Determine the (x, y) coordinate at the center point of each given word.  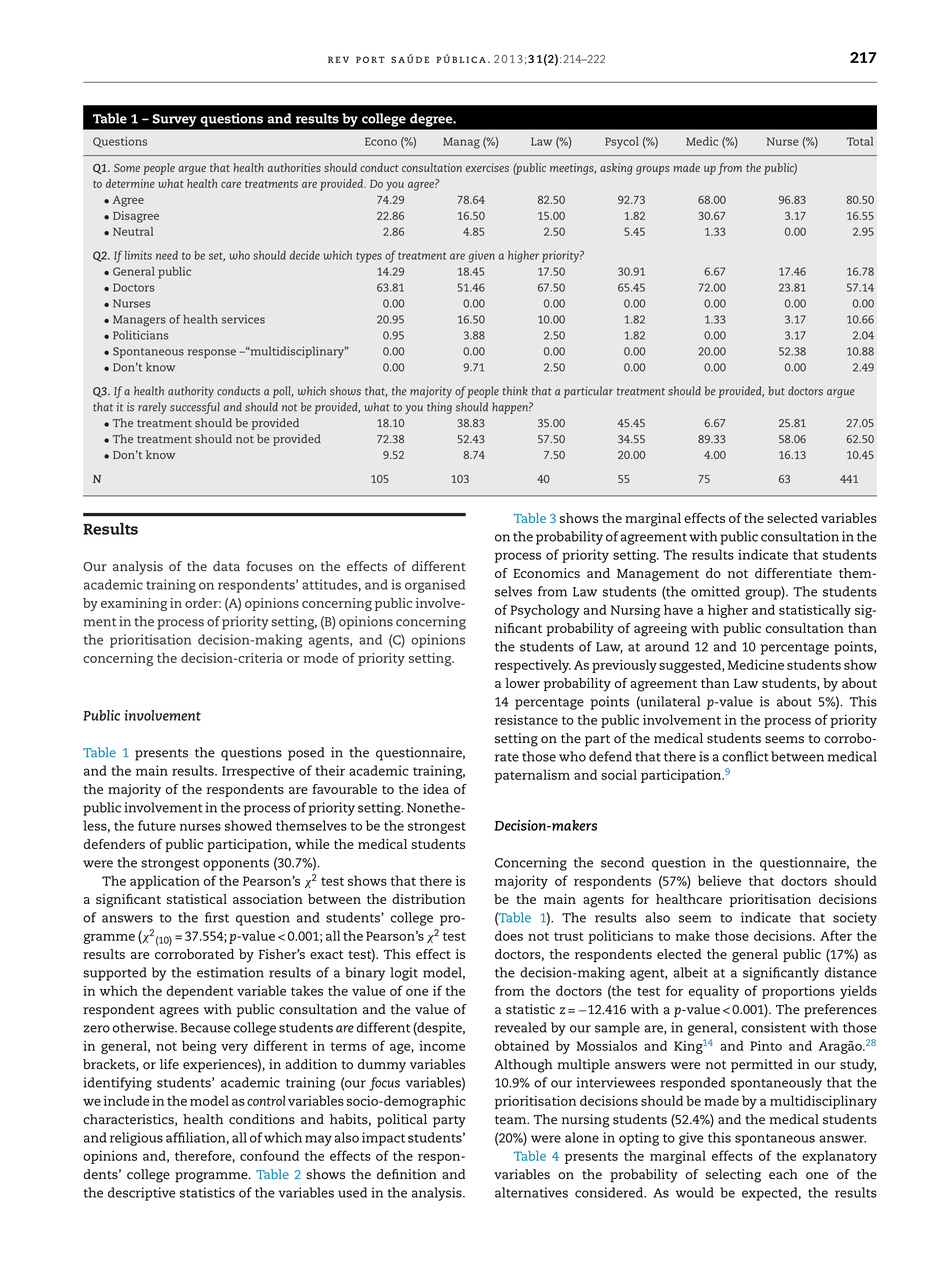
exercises (487, 167)
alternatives (531, 1192)
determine (130, 183)
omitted (715, 591)
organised (435, 586)
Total (860, 141)
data (226, 566)
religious (136, 1139)
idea (436, 789)
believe (719, 880)
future (157, 825)
